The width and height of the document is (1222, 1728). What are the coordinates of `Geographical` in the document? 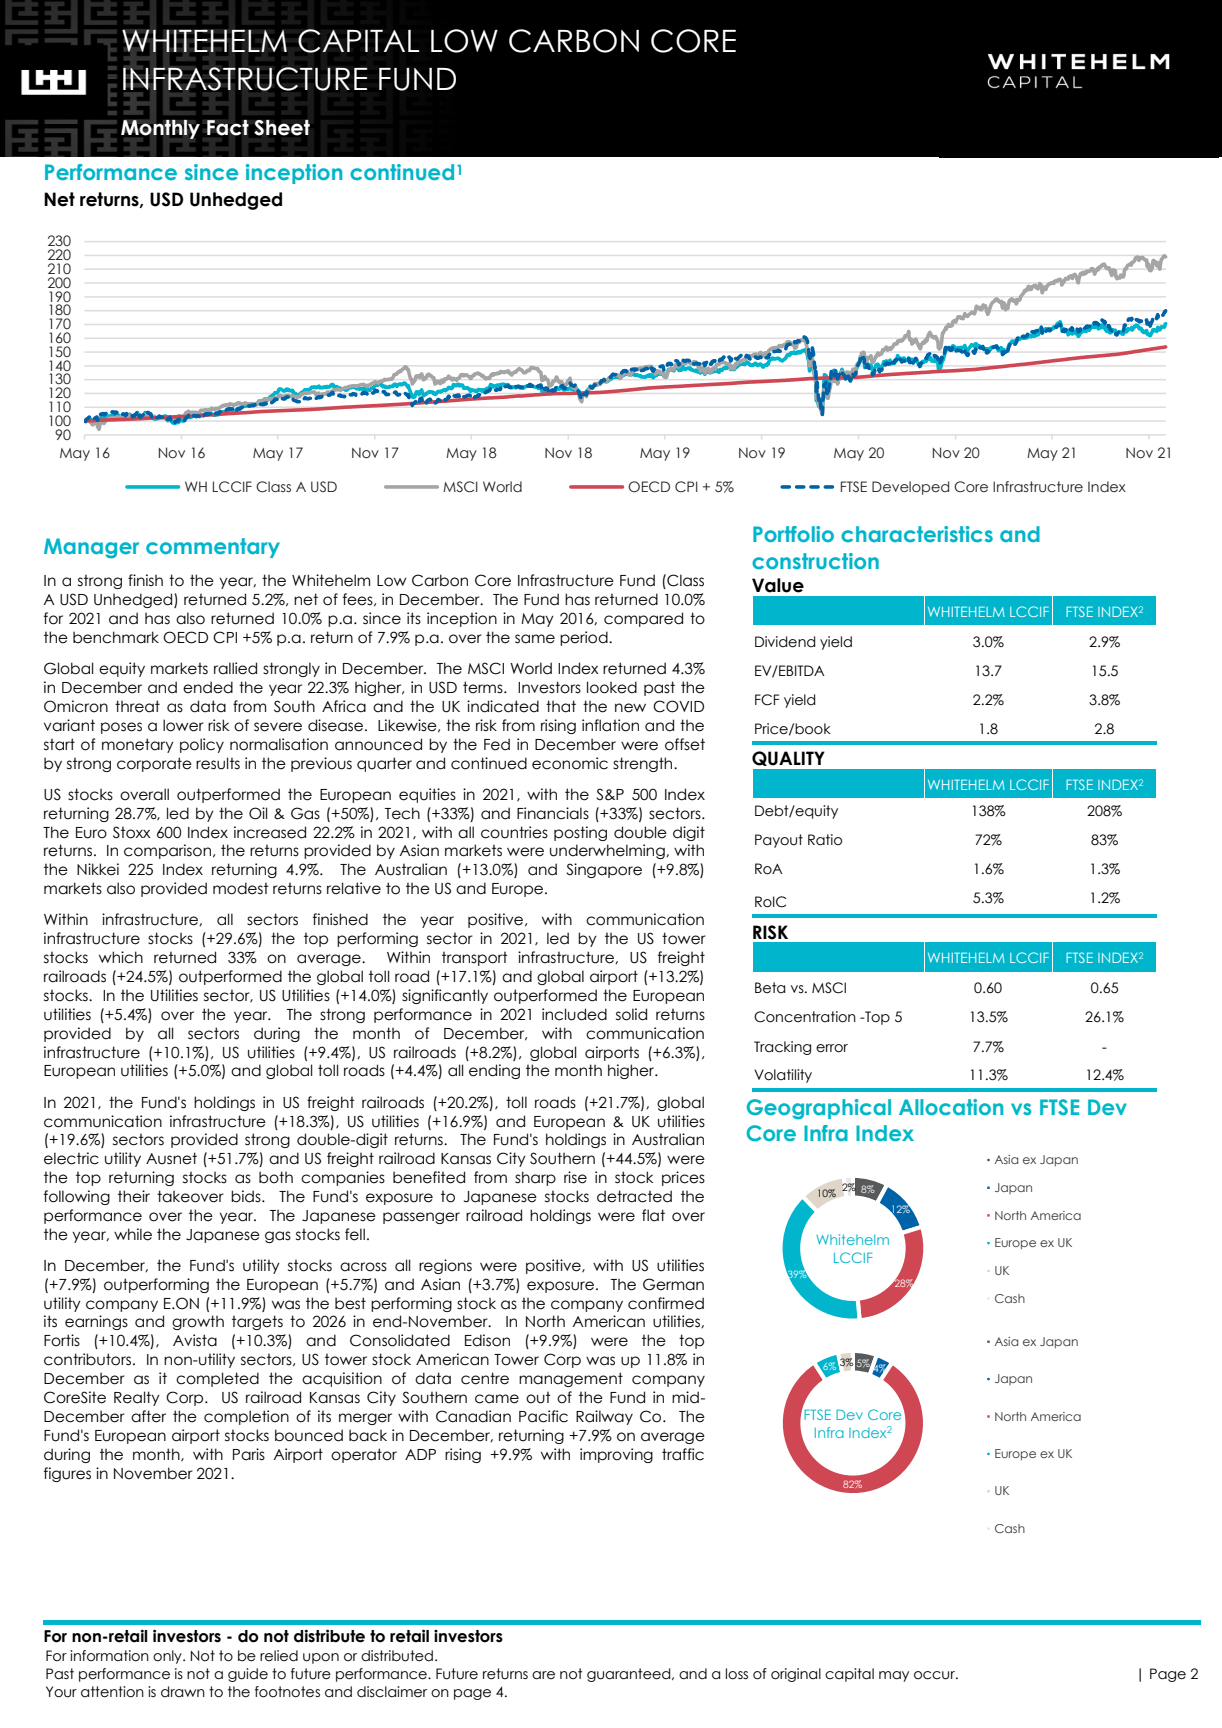 It's located at (819, 1109).
